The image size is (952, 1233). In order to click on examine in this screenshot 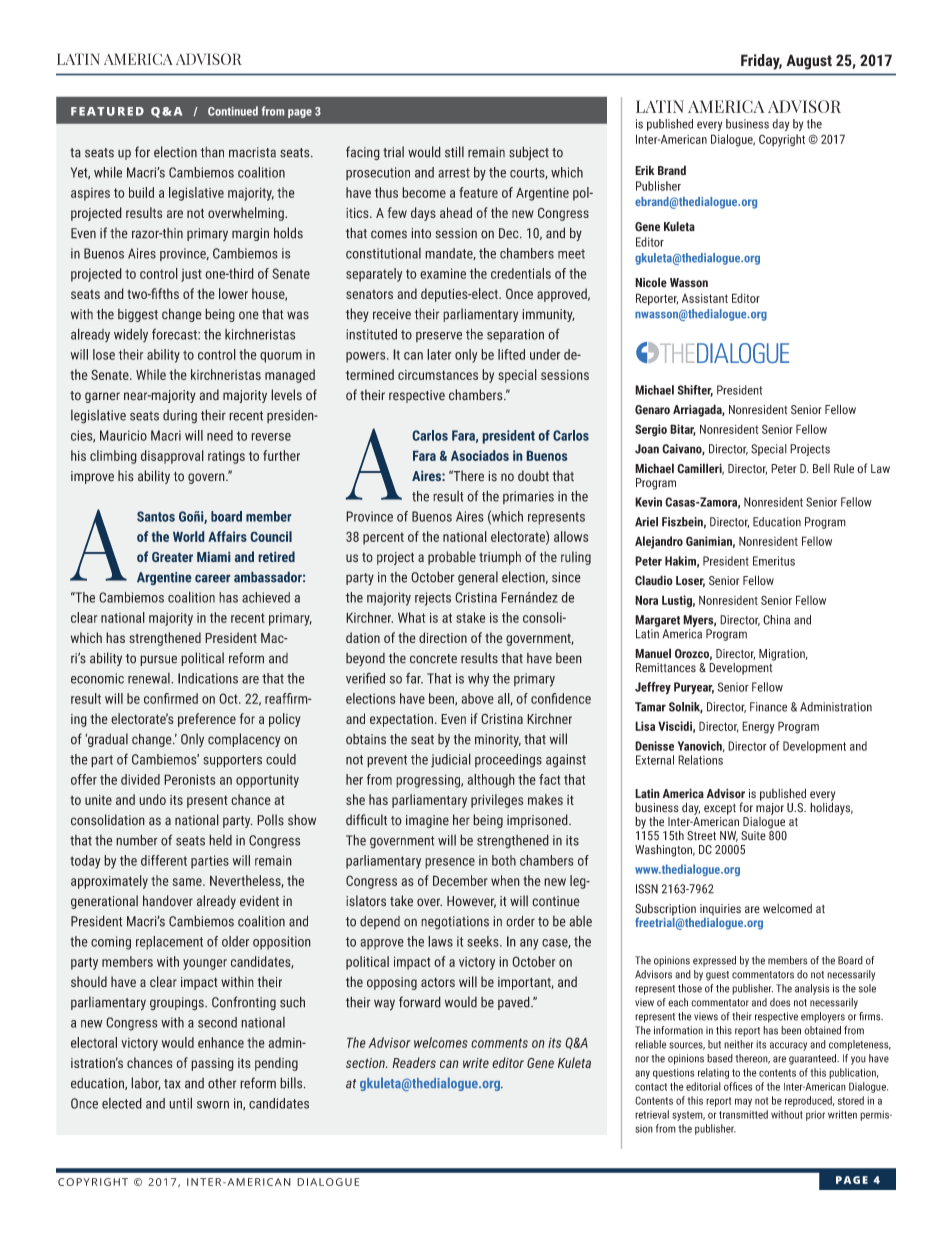, I will do `click(443, 273)`.
